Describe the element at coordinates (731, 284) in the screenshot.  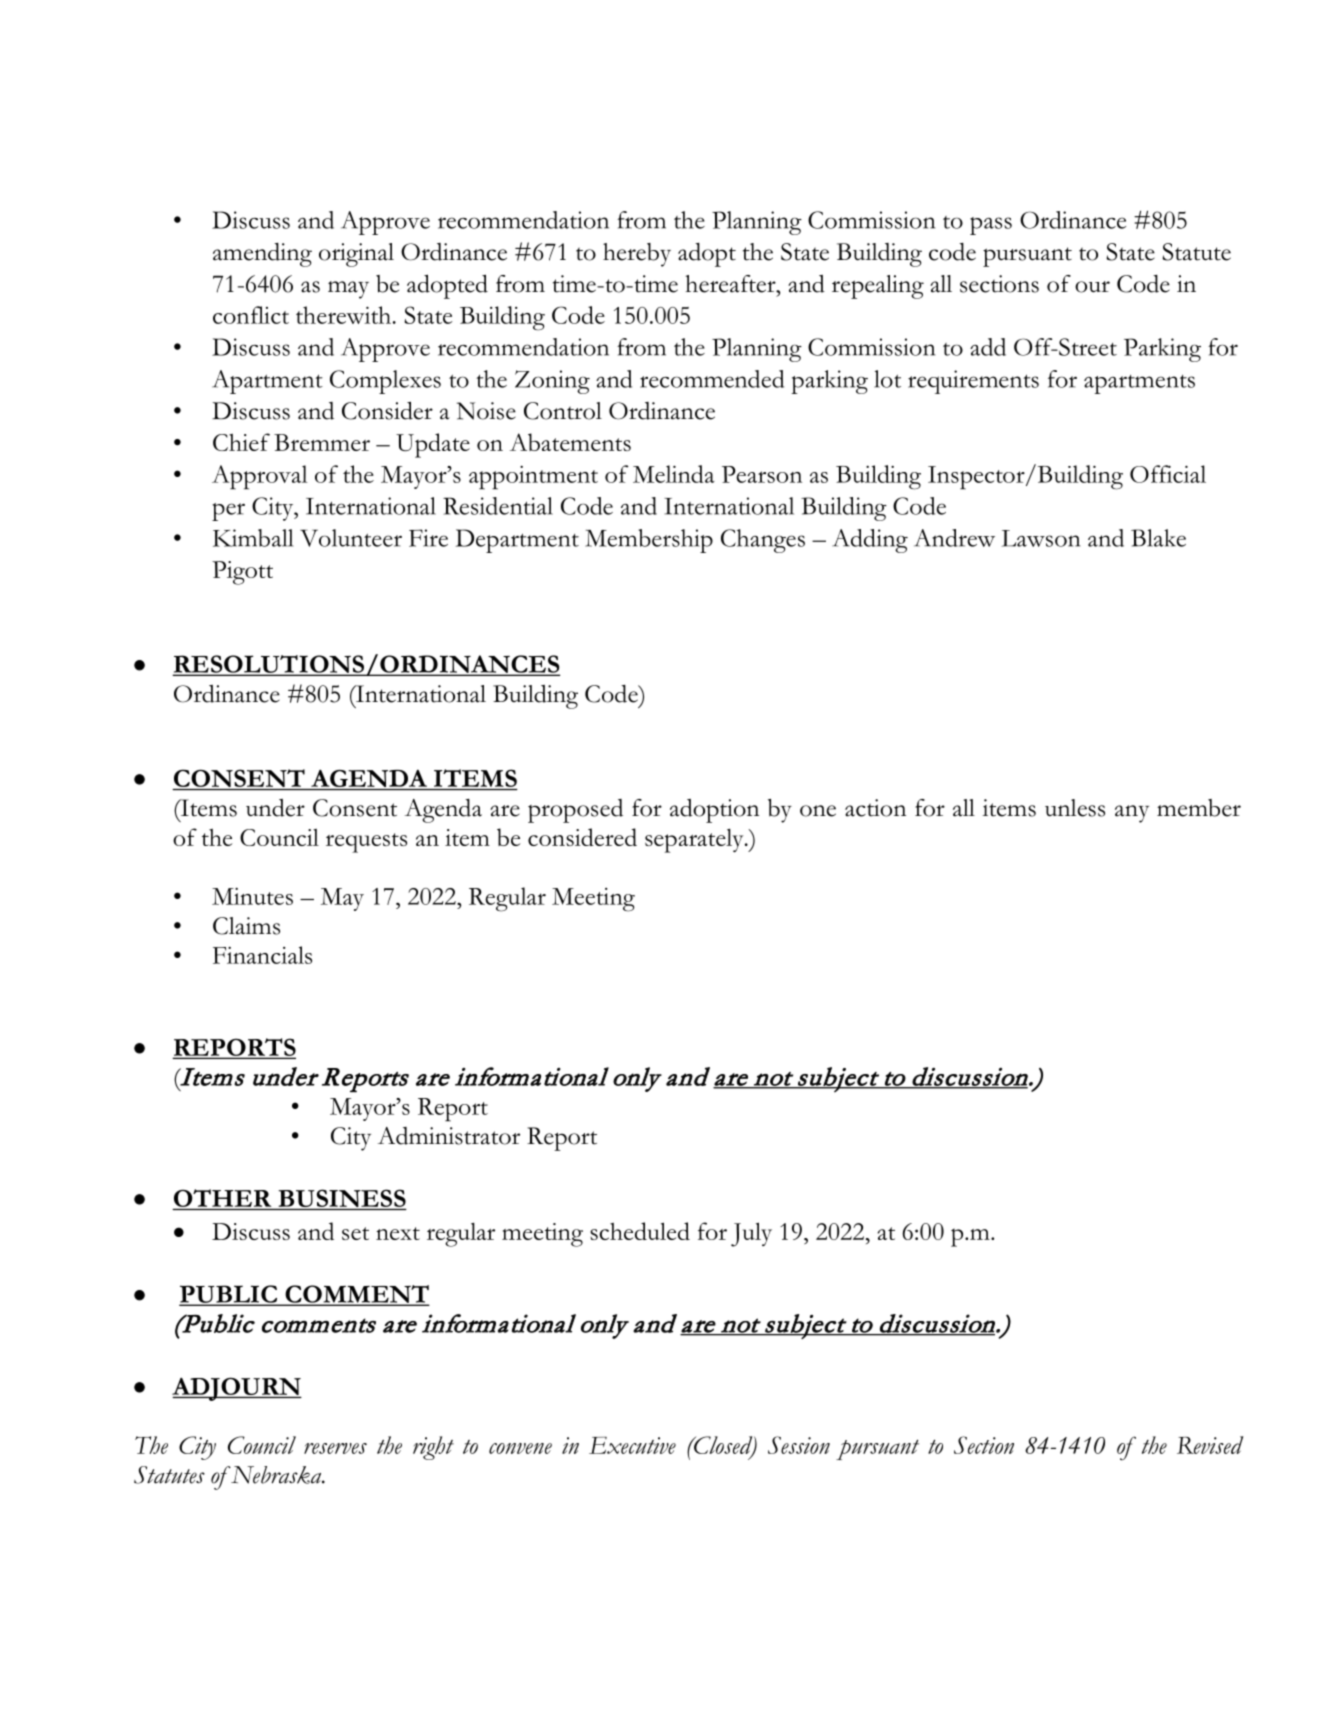
I see `hereafter` at that location.
